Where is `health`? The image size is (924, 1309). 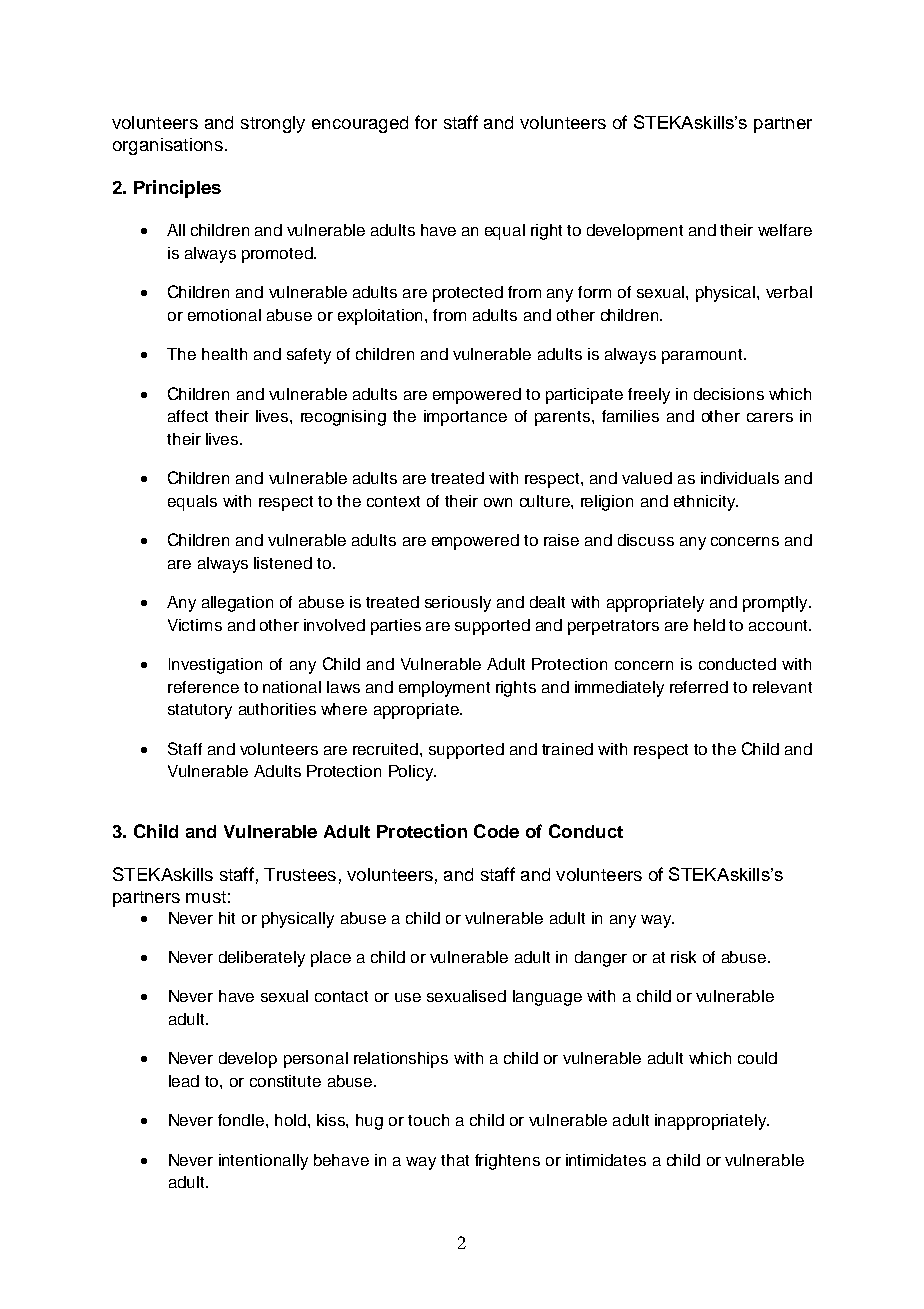
health is located at coordinates (224, 354).
